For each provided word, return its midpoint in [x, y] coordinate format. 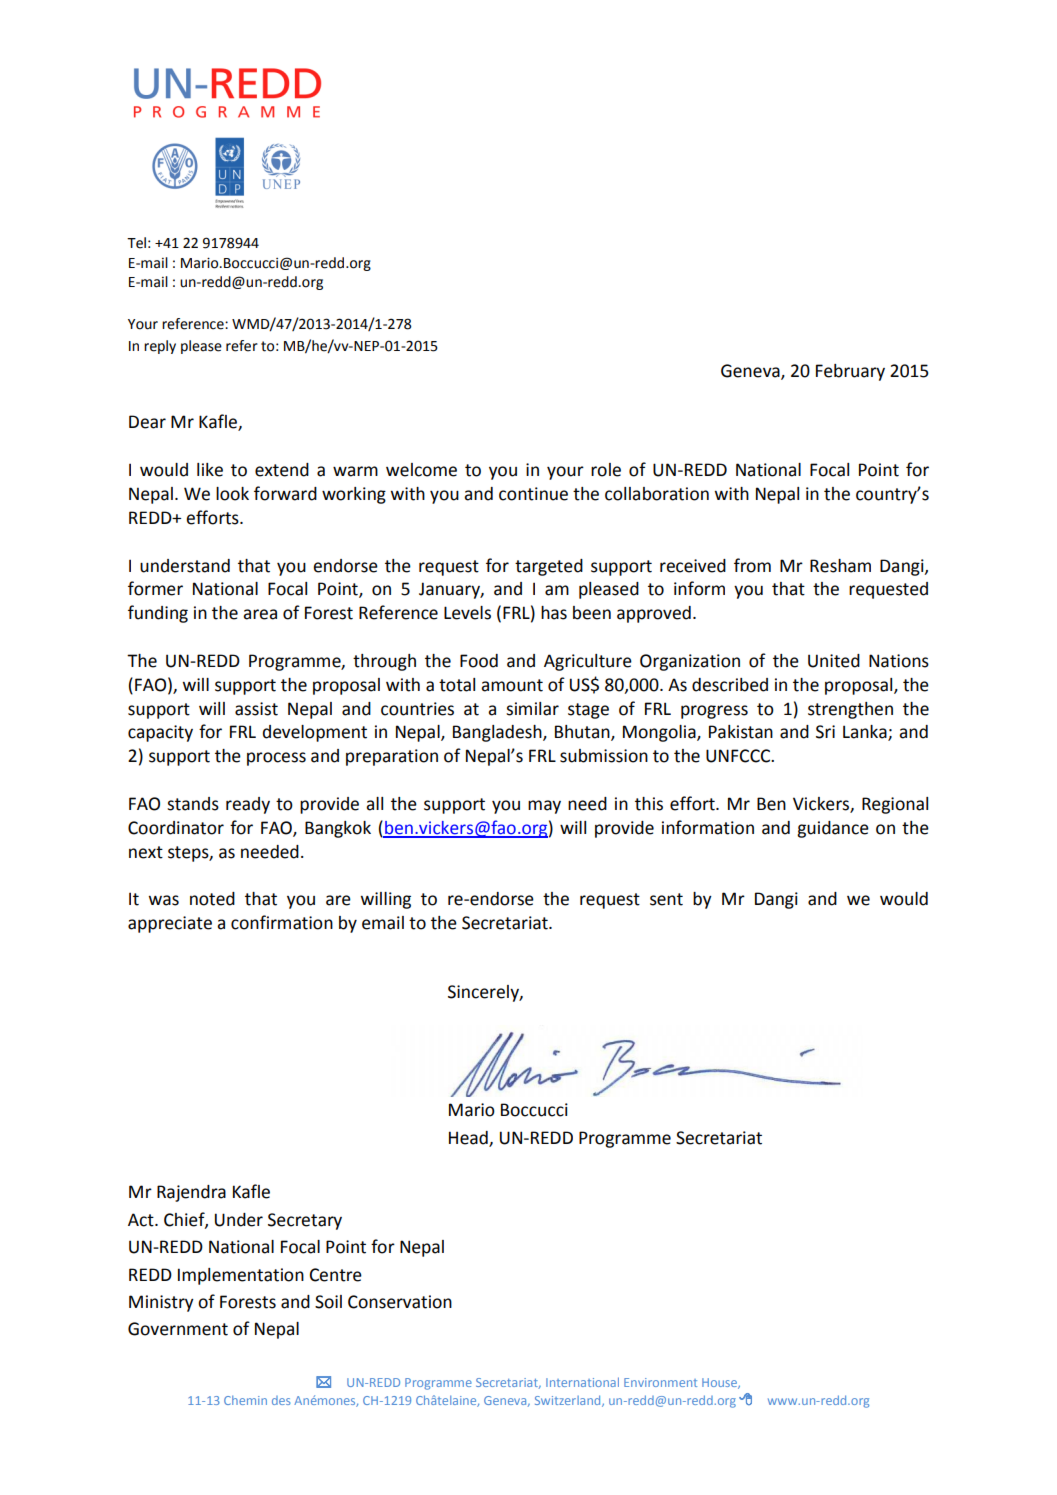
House [720, 1383]
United [834, 661]
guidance [833, 829]
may [544, 807]
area [260, 614]
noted [212, 899]
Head [469, 1138]
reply [160, 347]
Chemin [245, 1400]
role [606, 470]
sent [666, 899]
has [554, 613]
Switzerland [569, 1401]
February [850, 372]
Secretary [305, 1221]
